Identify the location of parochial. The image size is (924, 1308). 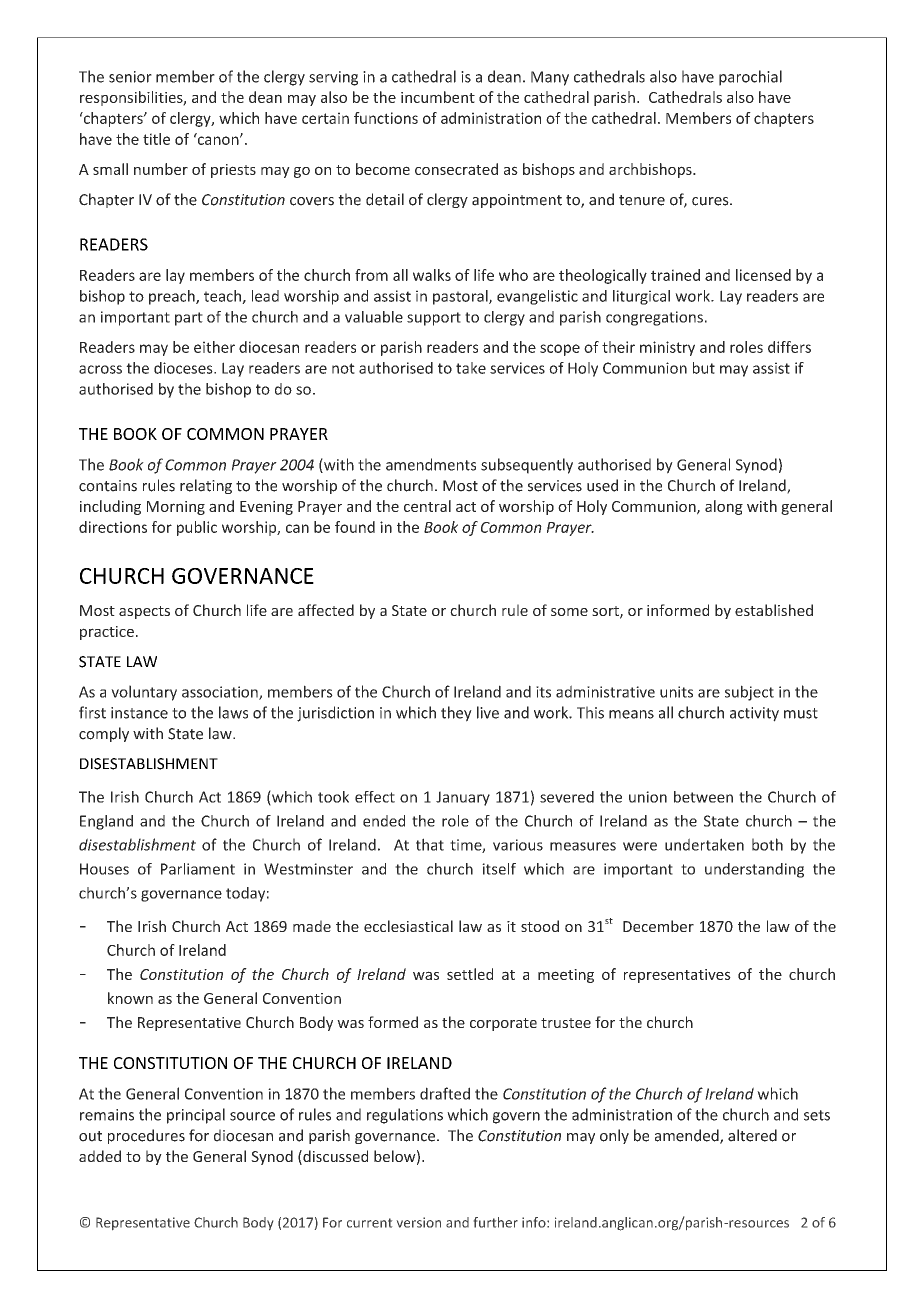
(750, 78).
